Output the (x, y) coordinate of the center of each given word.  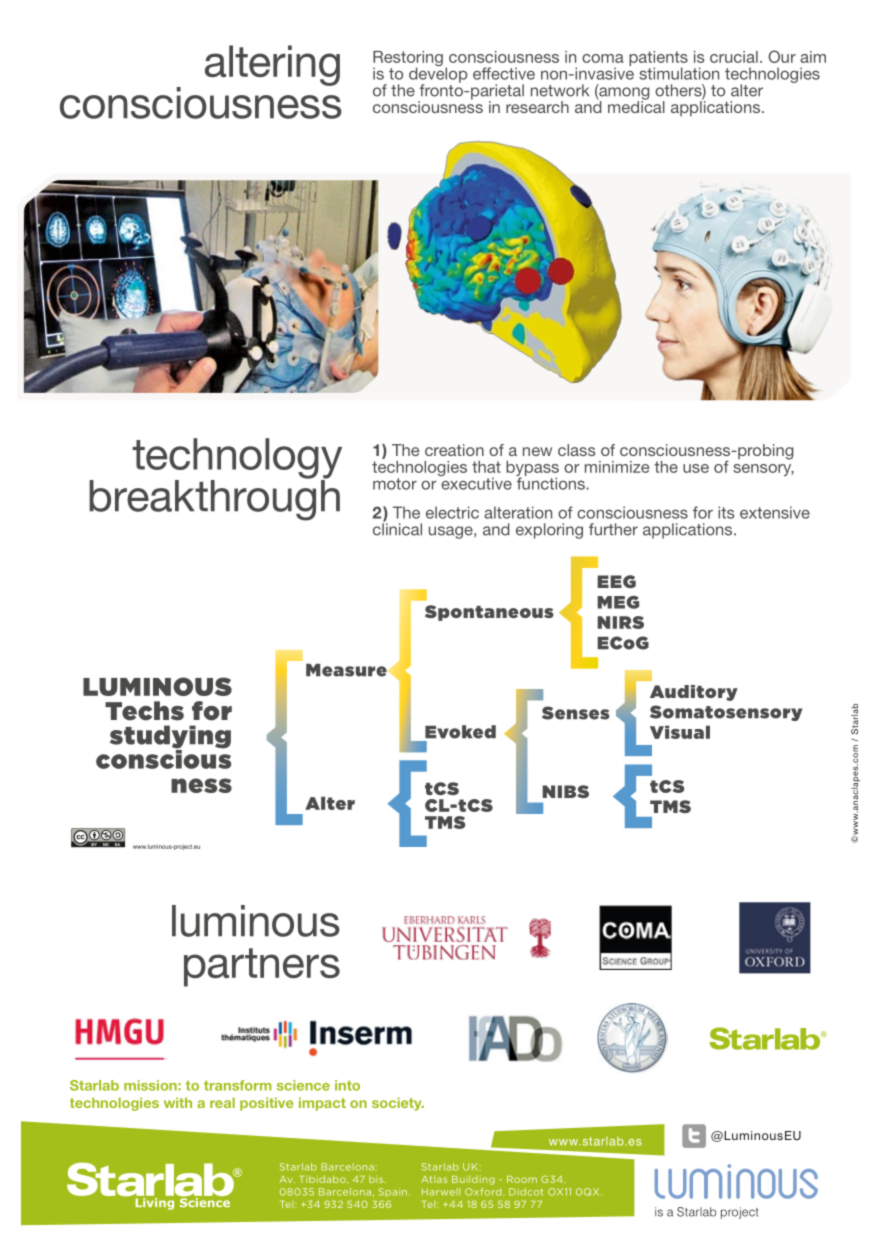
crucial (734, 57)
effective (504, 73)
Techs (144, 711)
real (222, 1102)
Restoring (408, 60)
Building (473, 1180)
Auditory (694, 693)
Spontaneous (489, 613)
